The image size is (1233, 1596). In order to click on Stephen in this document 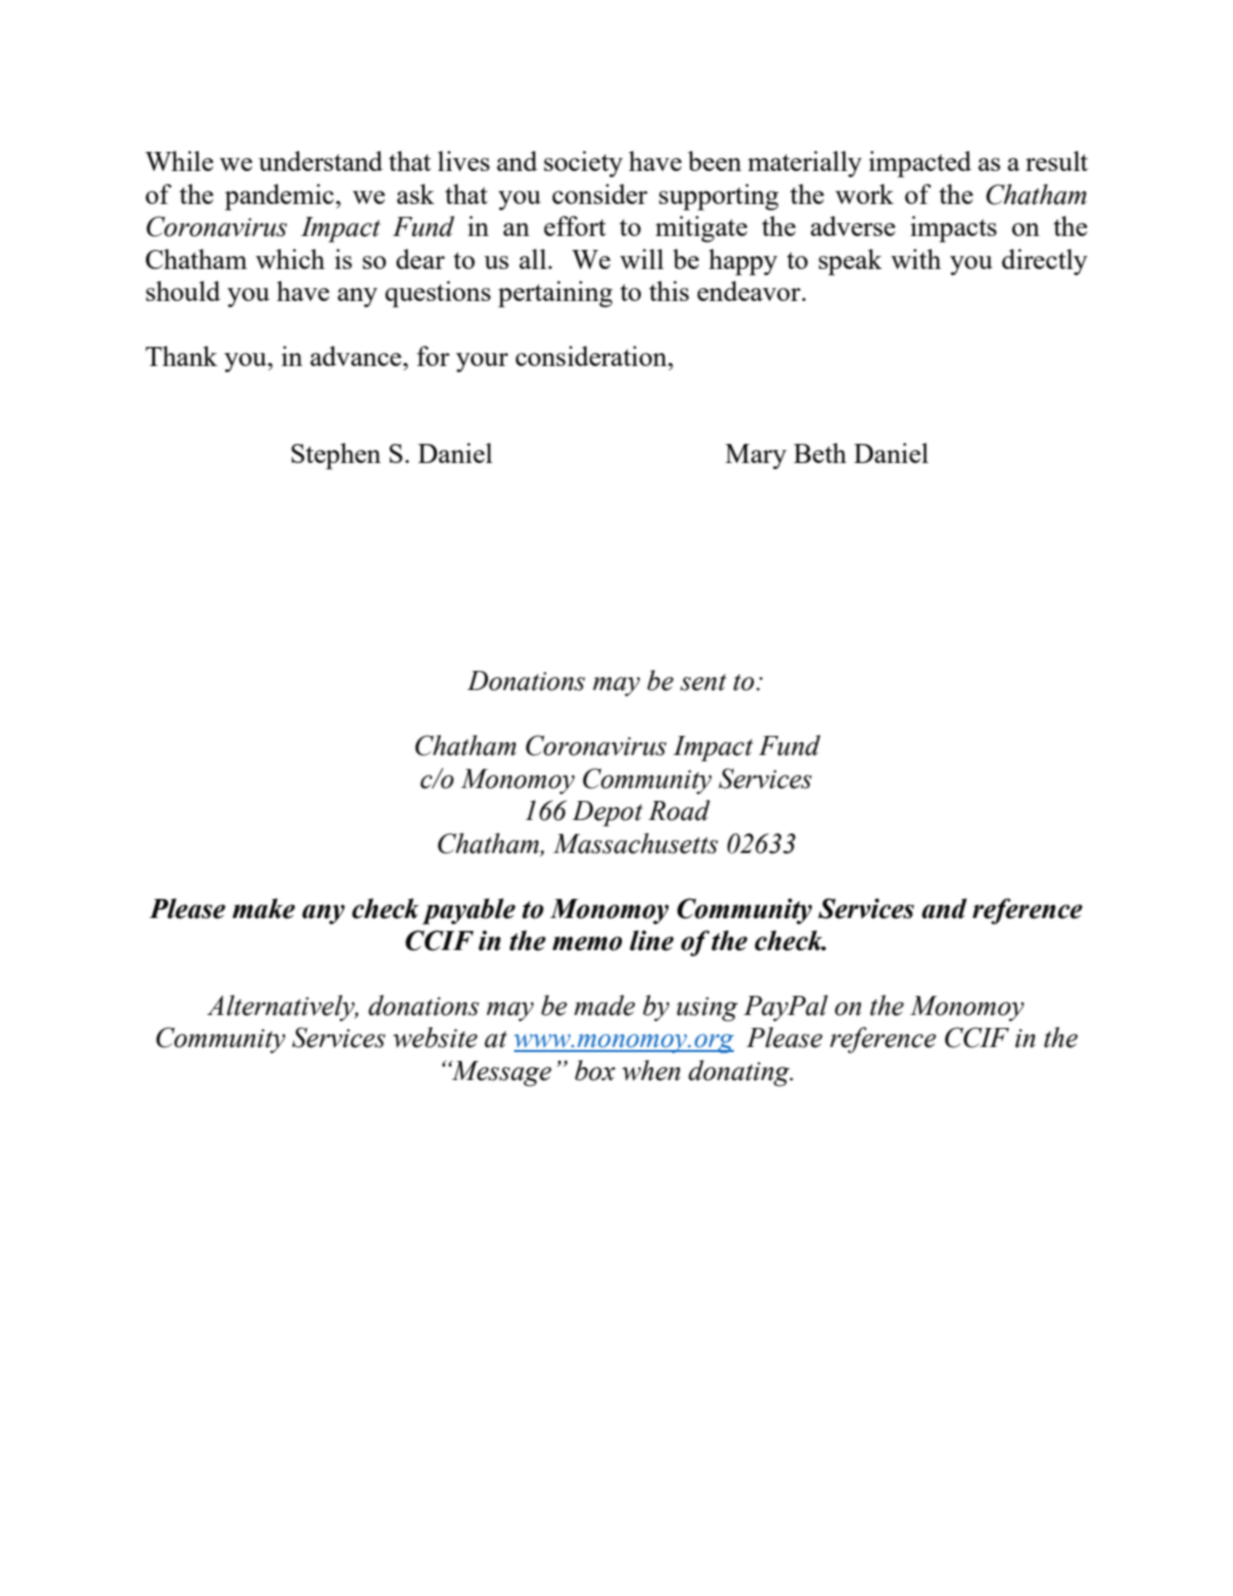, I will do `click(336, 456)`.
